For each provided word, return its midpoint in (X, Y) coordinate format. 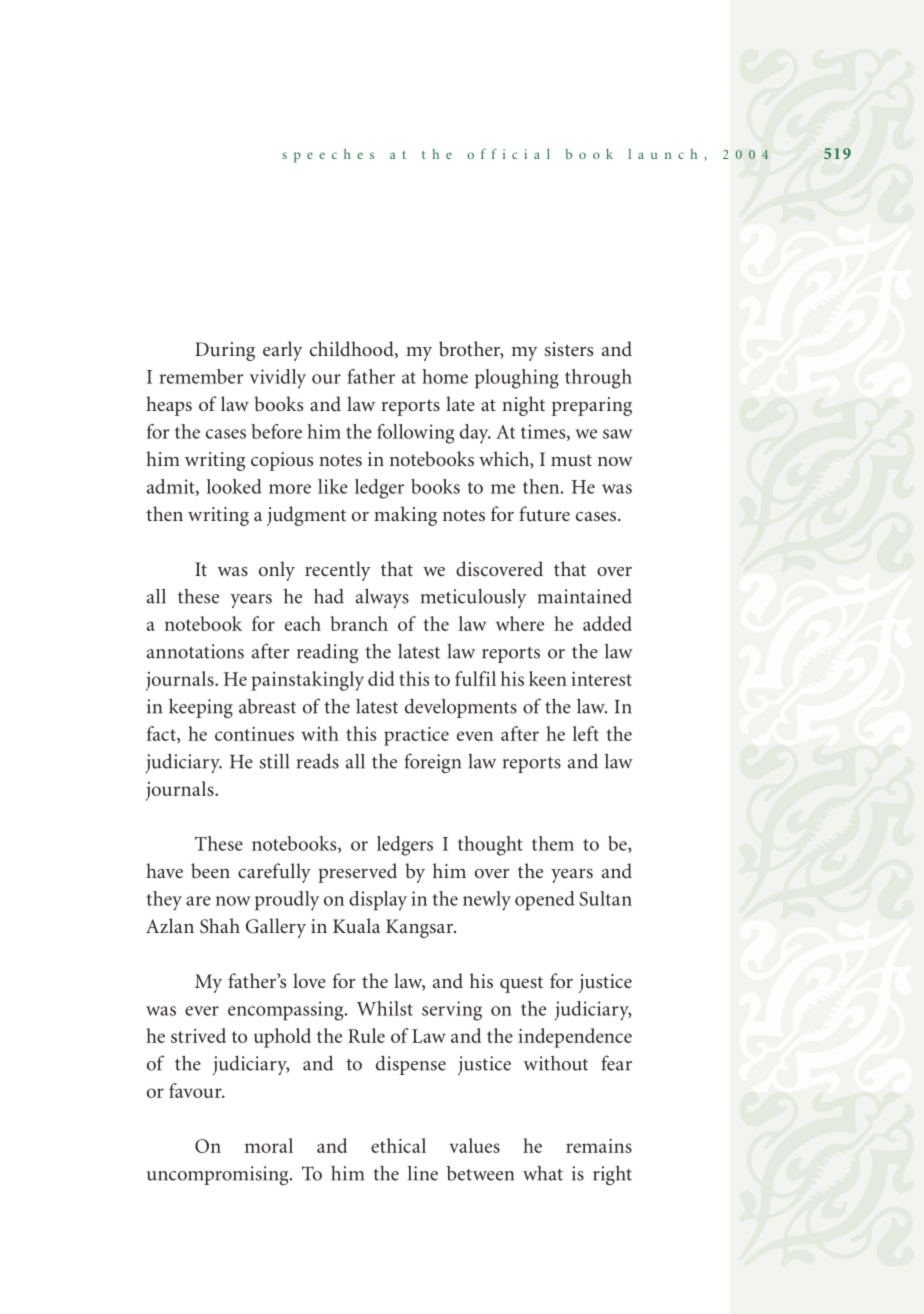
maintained (585, 596)
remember (201, 376)
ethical (398, 1145)
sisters (569, 349)
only (277, 571)
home (445, 376)
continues (254, 734)
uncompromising (219, 1175)
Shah (220, 926)
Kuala (356, 925)
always (382, 598)
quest (521, 984)
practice (416, 736)
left (586, 733)
